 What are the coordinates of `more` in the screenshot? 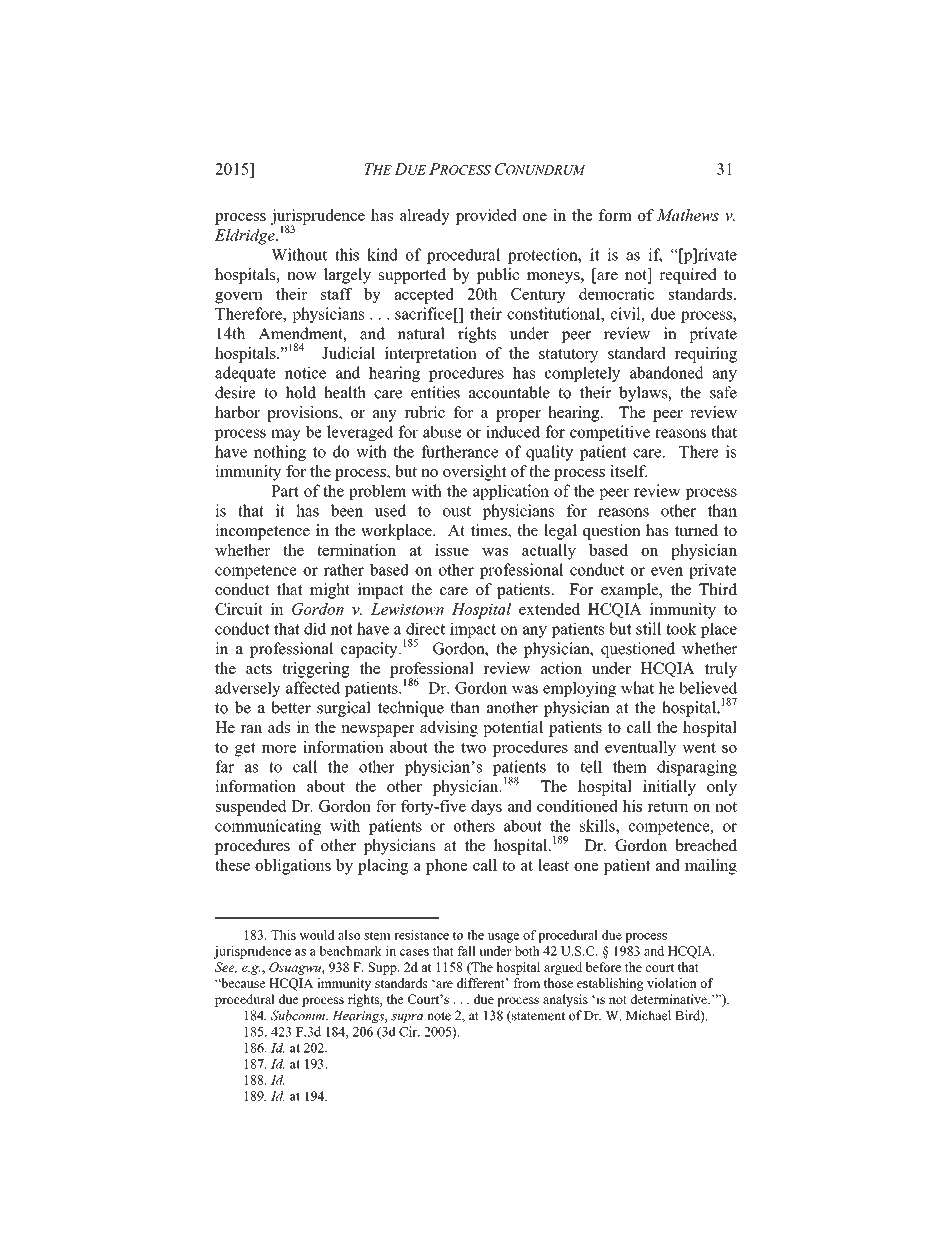 It's located at (279, 748).
